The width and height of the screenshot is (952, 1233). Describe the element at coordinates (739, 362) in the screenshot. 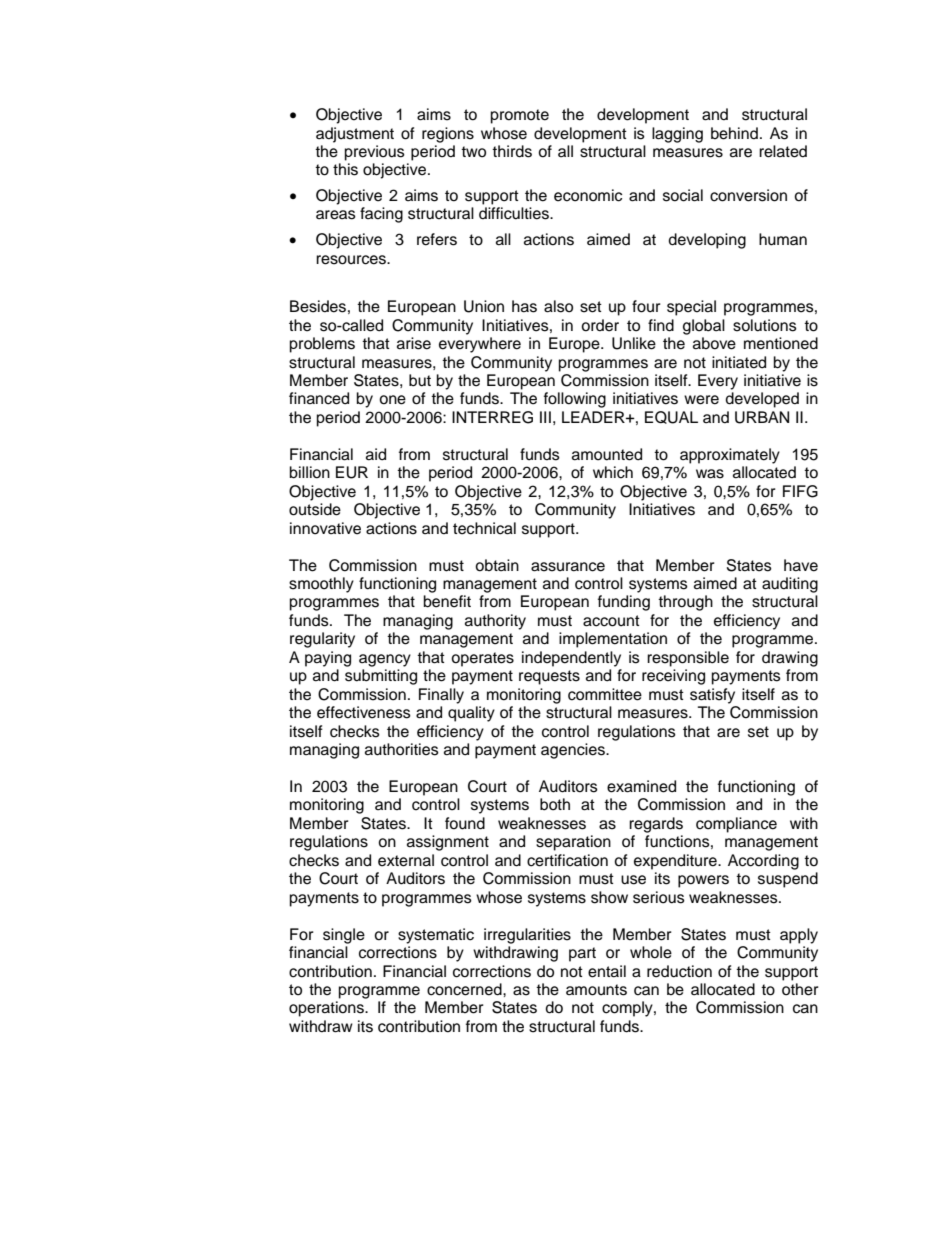

I see `initiated` at that location.
